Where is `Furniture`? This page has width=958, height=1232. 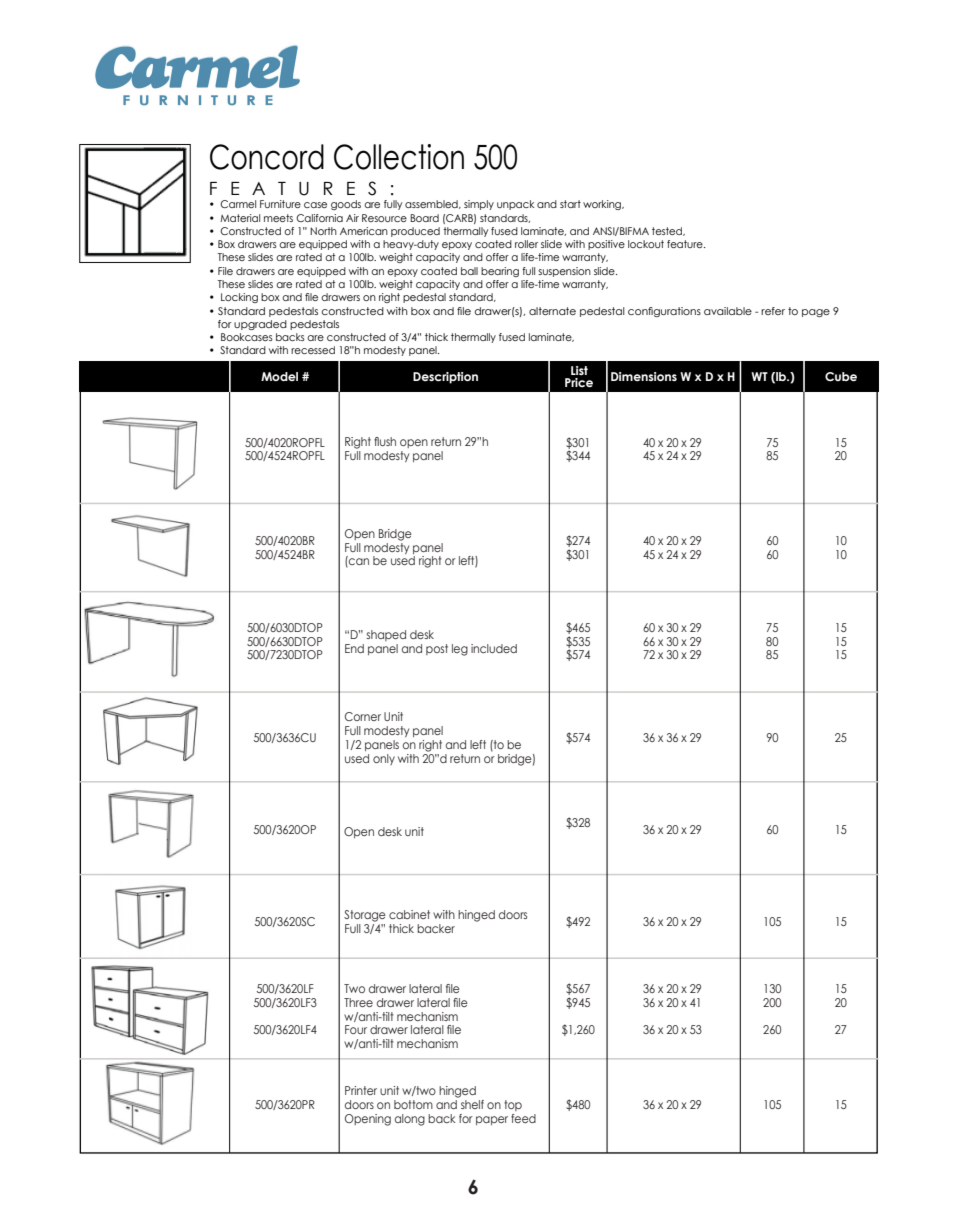 Furniture is located at coordinates (280, 204).
